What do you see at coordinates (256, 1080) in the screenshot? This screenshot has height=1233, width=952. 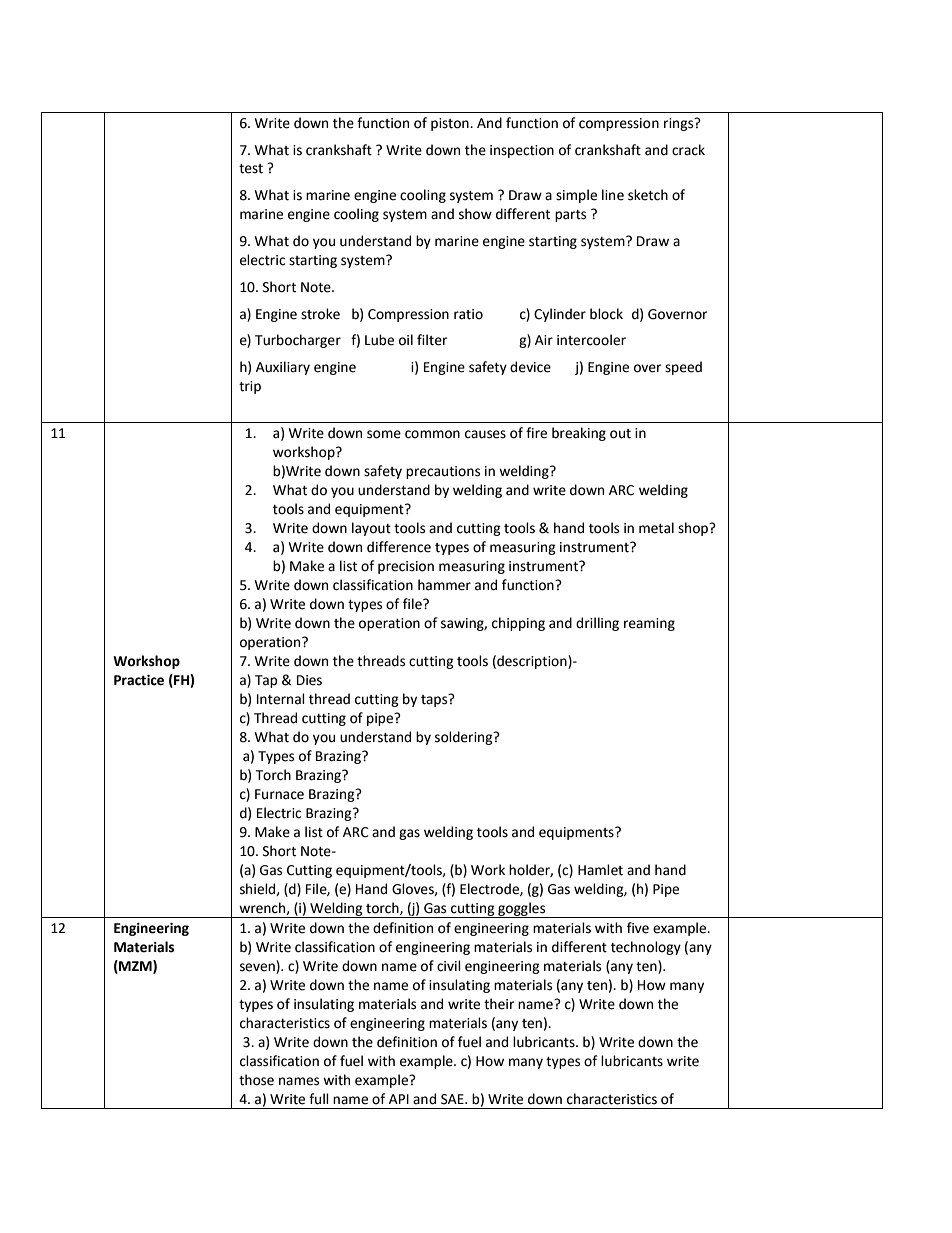 I see `those` at bounding box center [256, 1080].
